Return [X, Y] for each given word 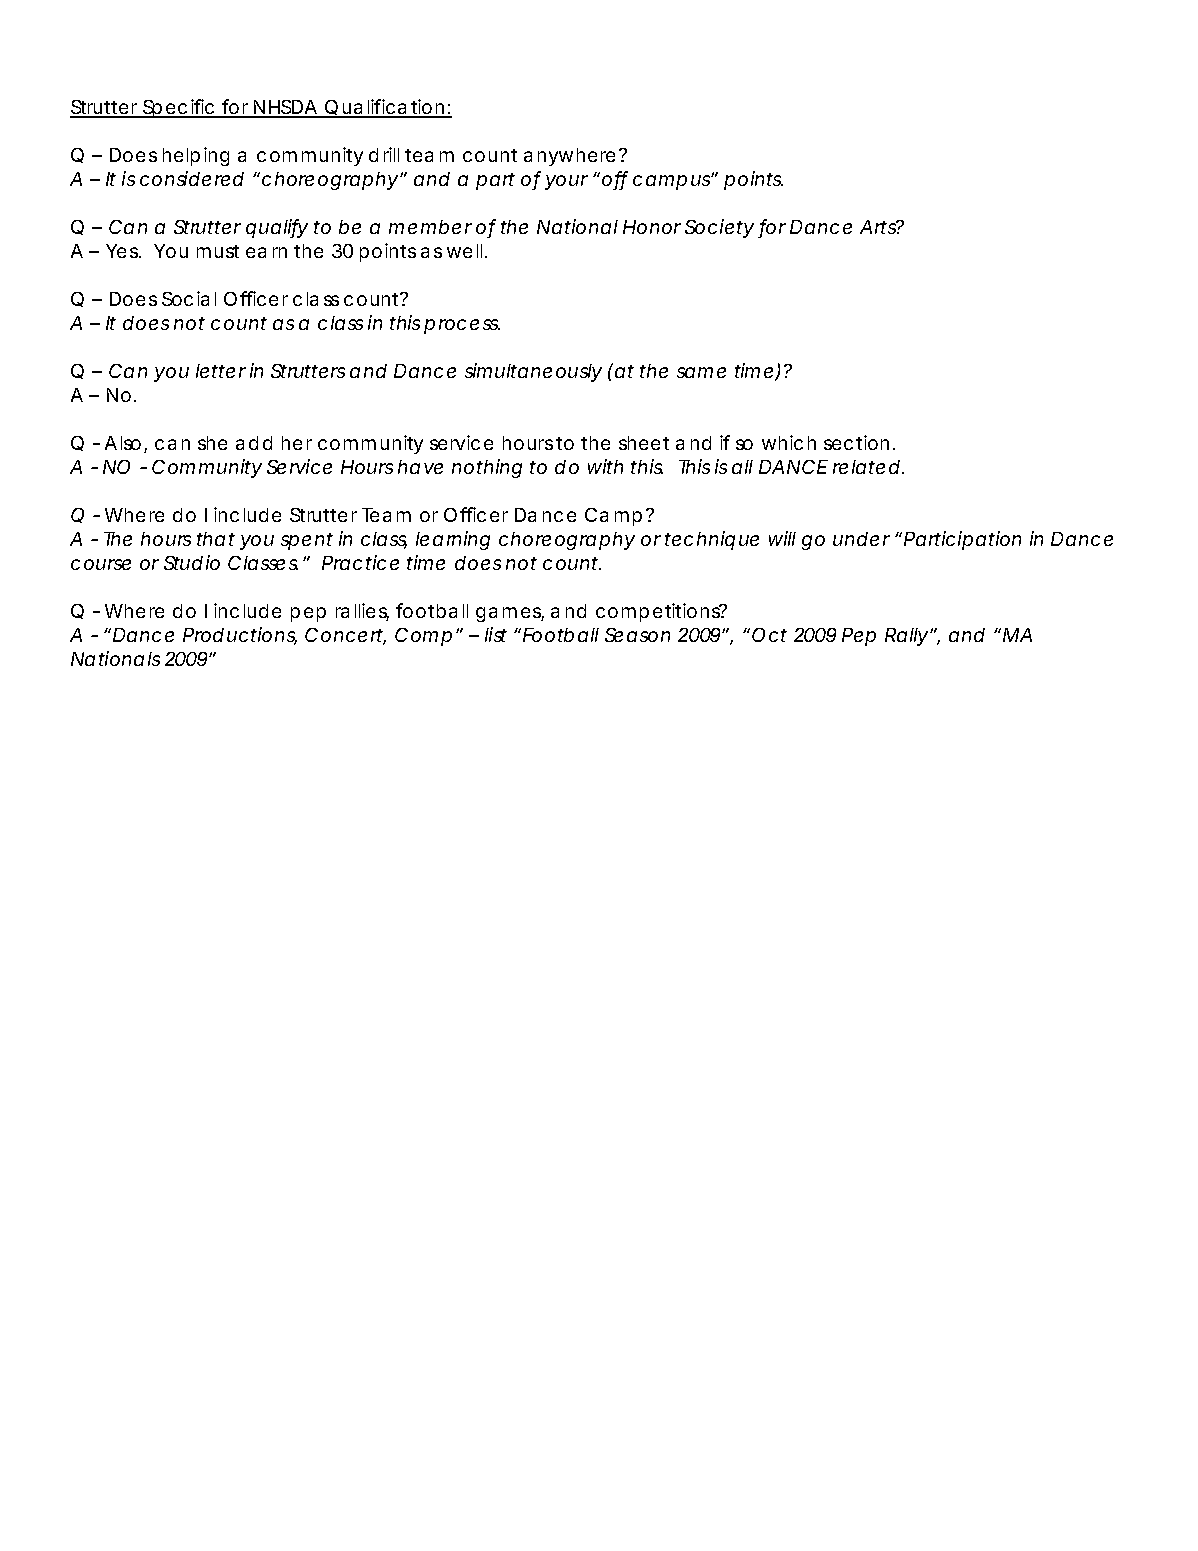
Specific [178, 108]
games [510, 614]
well [464, 251]
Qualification [385, 108]
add [254, 443]
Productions [240, 636]
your [566, 182]
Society [719, 228]
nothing [487, 468]
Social [189, 298]
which [789, 442]
